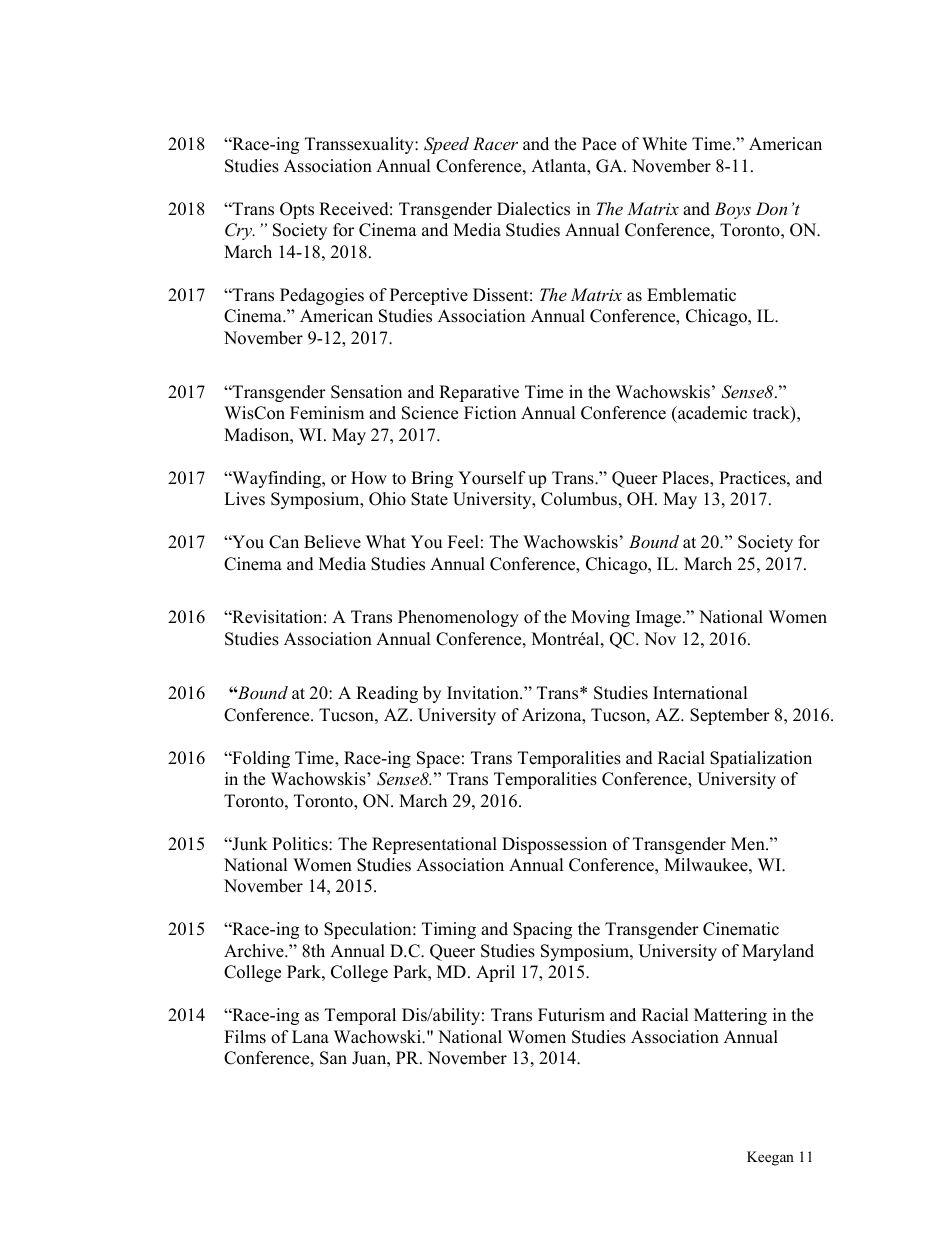 The height and width of the screenshot is (1233, 952). What do you see at coordinates (490, 413) in the screenshot?
I see `Fiction` at bounding box center [490, 413].
